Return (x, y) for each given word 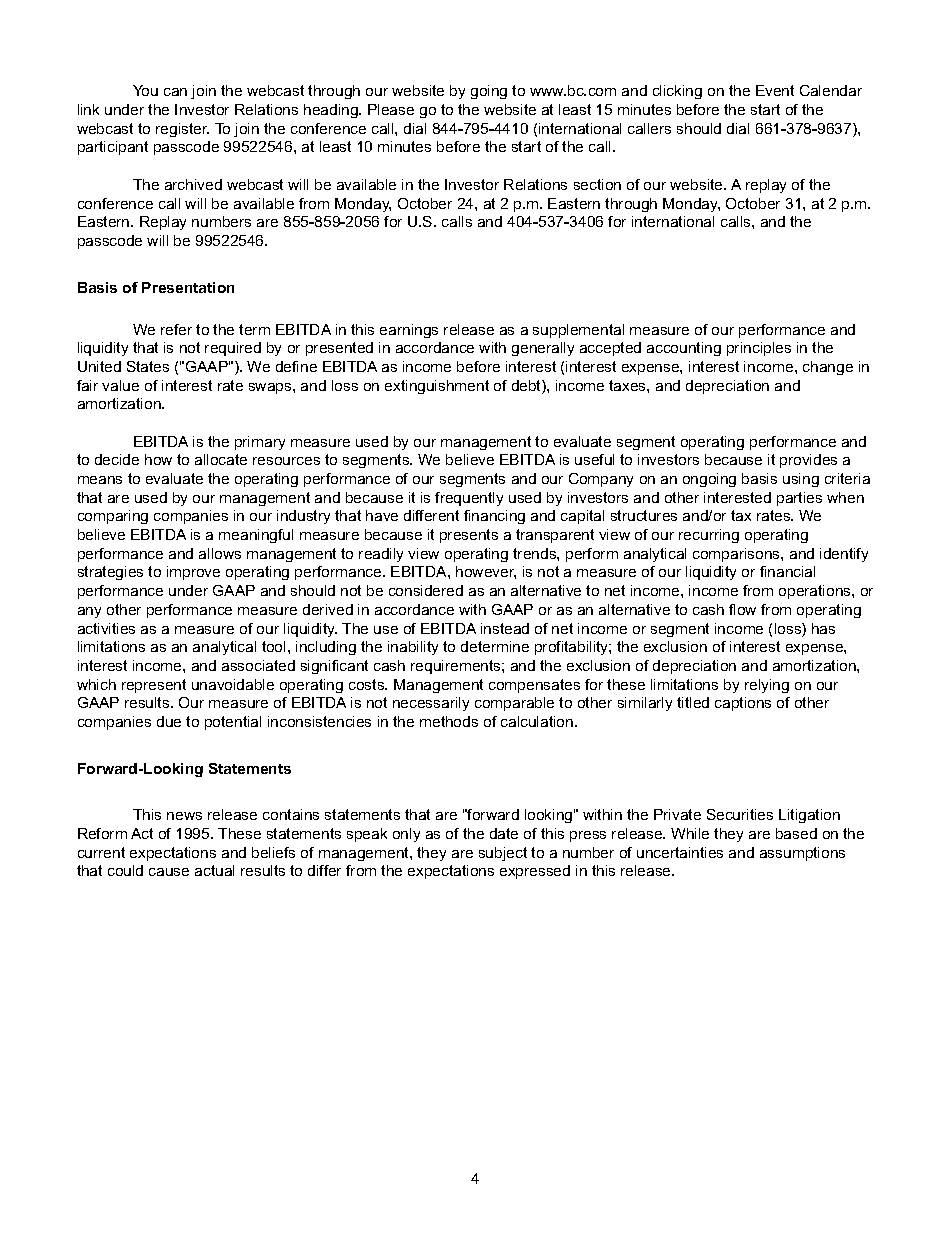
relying (767, 686)
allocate (221, 459)
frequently (469, 499)
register (182, 130)
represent (154, 686)
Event (775, 90)
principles (759, 349)
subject (503, 854)
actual (214, 870)
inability (413, 648)
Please (391, 109)
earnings (409, 331)
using (801, 480)
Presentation (188, 287)
